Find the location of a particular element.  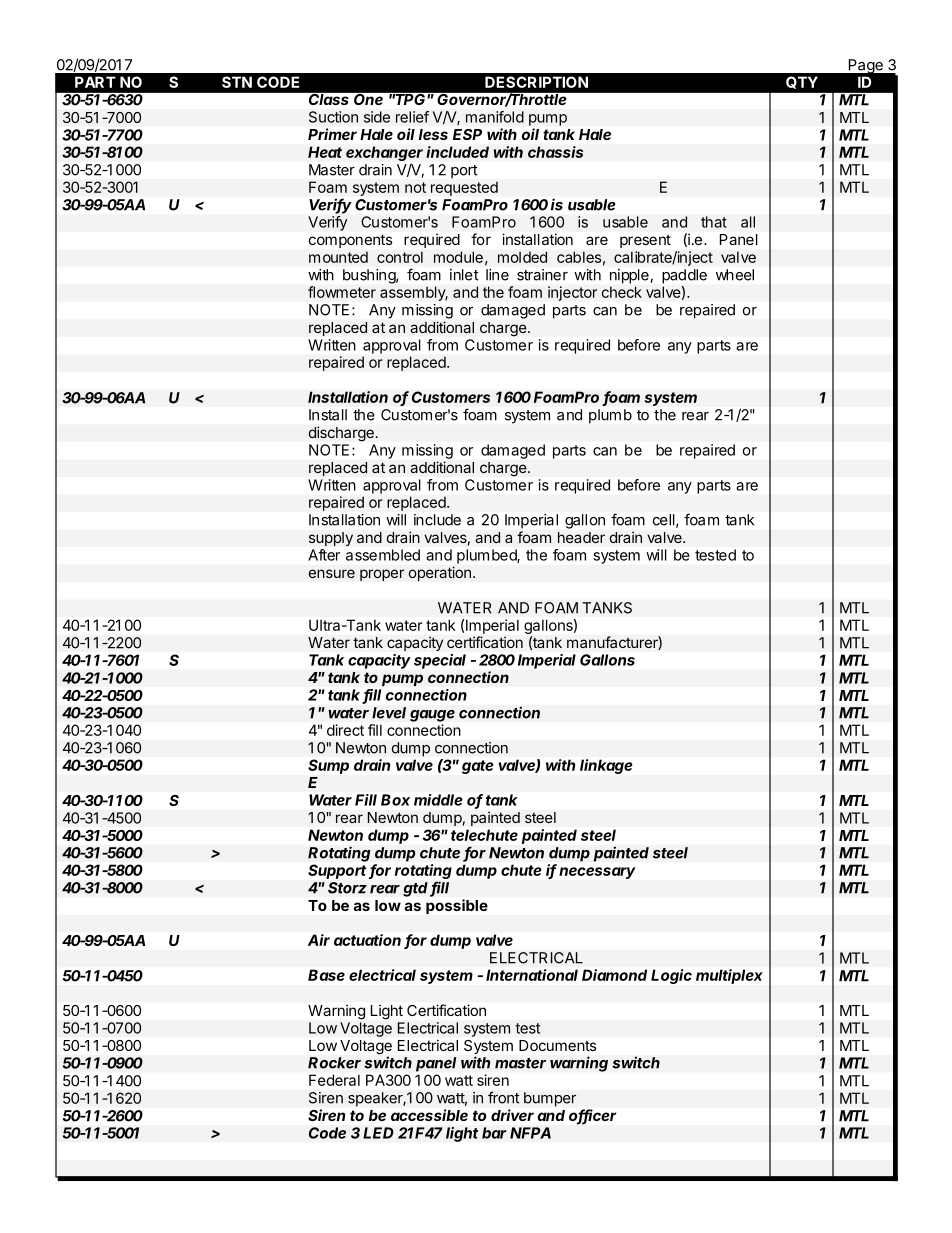

Suction is located at coordinates (333, 117).
